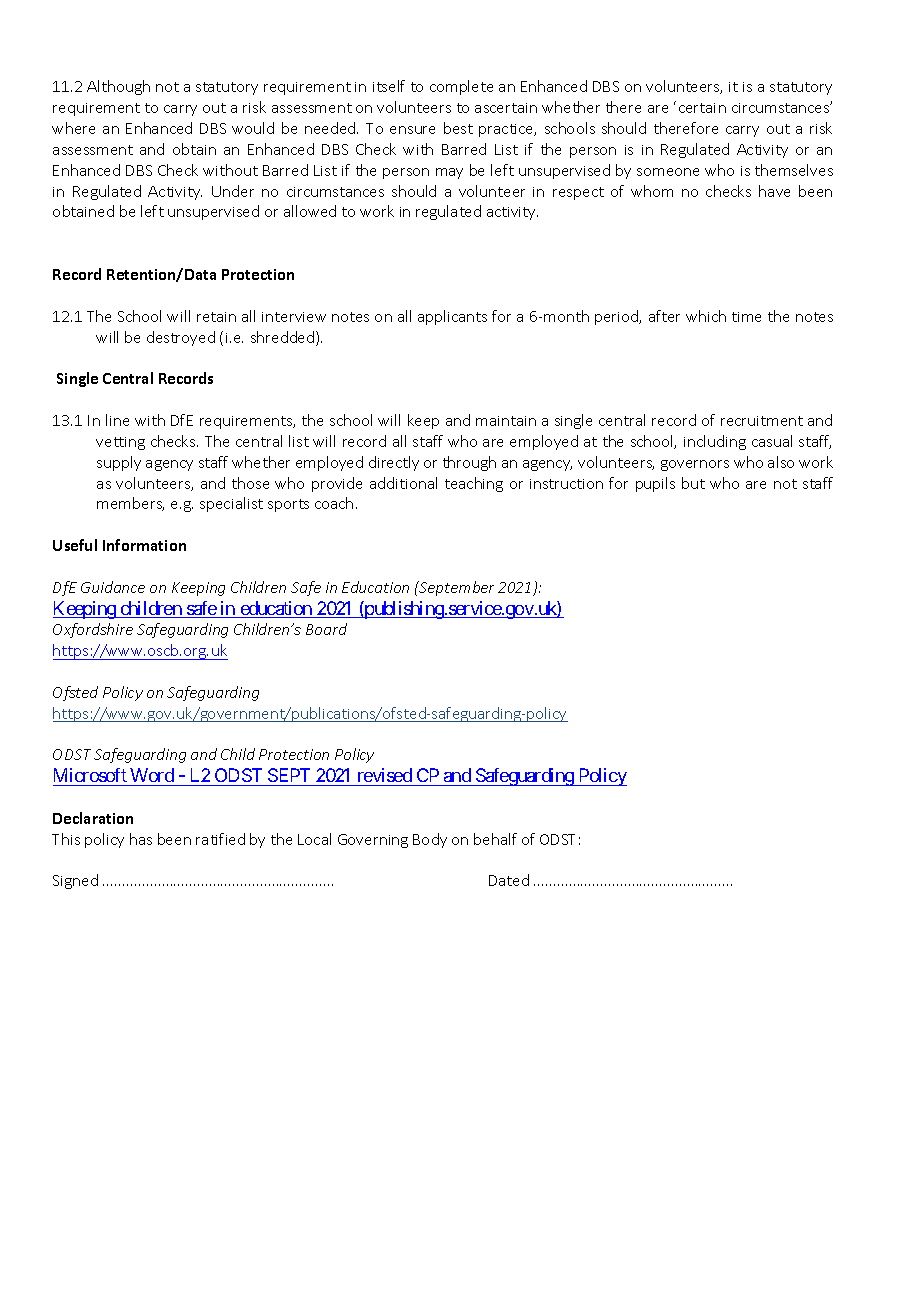  Describe the element at coordinates (693, 483) in the image. I see `but` at that location.
